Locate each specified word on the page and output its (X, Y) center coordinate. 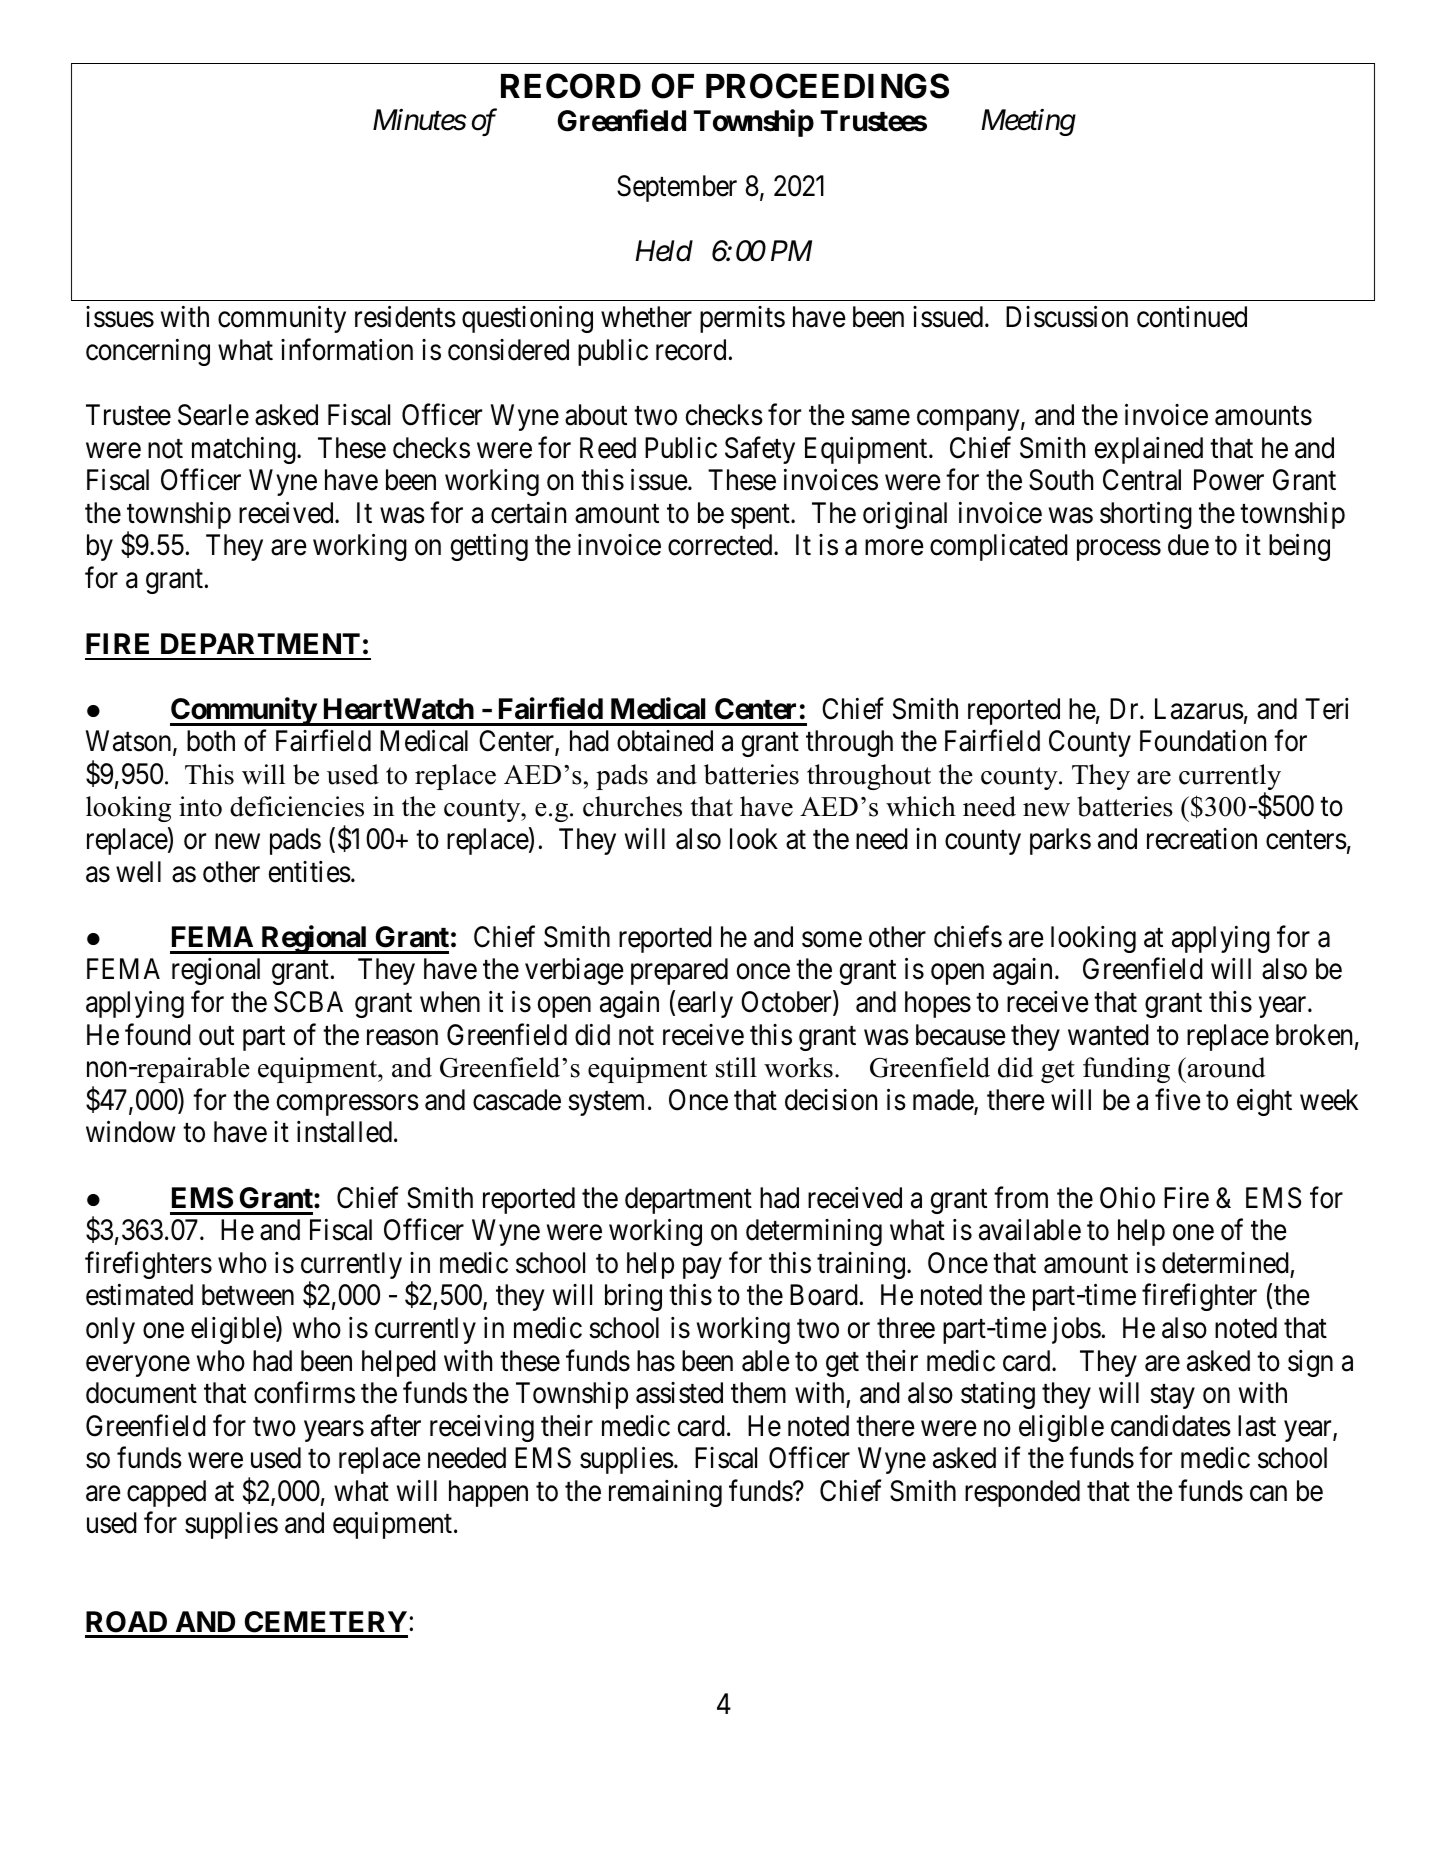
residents (405, 317)
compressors (348, 1105)
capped (166, 1493)
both (211, 741)
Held (664, 251)
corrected (721, 545)
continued (1192, 317)
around (1225, 1067)
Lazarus (1199, 709)
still (736, 1067)
